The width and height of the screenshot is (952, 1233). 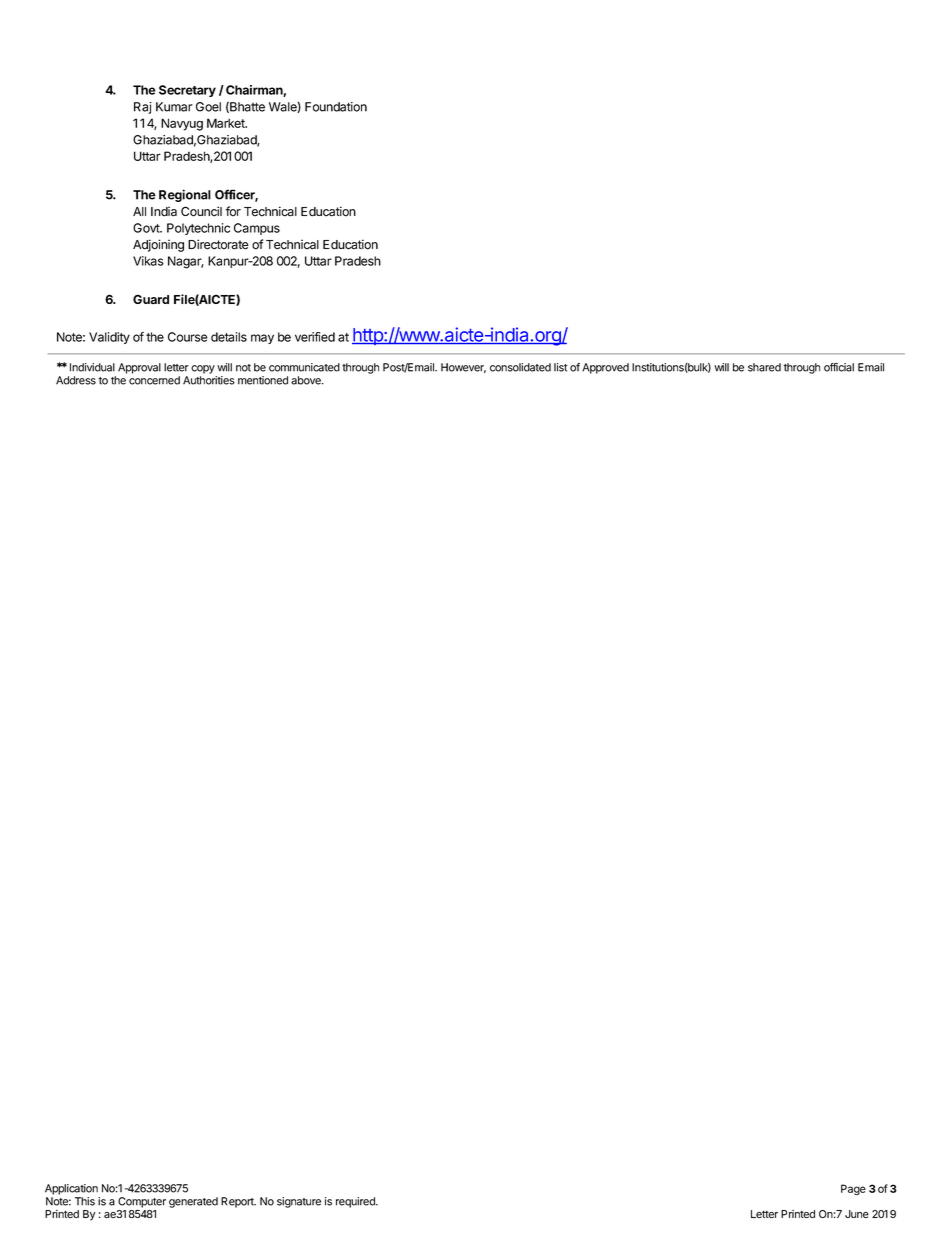 What do you see at coordinates (154, 380) in the screenshot?
I see `concerned` at bounding box center [154, 380].
